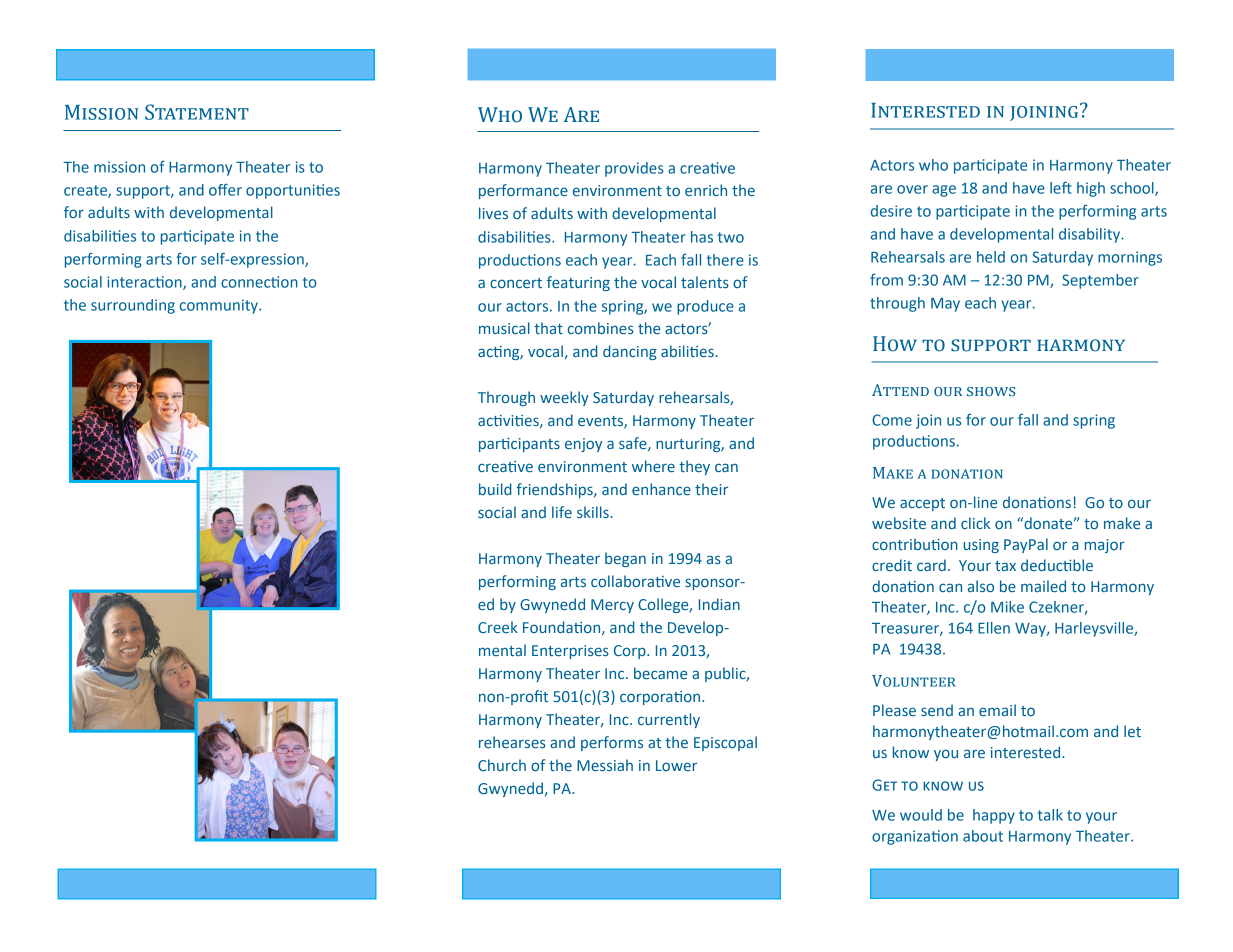  Describe the element at coordinates (605, 765) in the screenshot. I see `Messiah` at that location.
